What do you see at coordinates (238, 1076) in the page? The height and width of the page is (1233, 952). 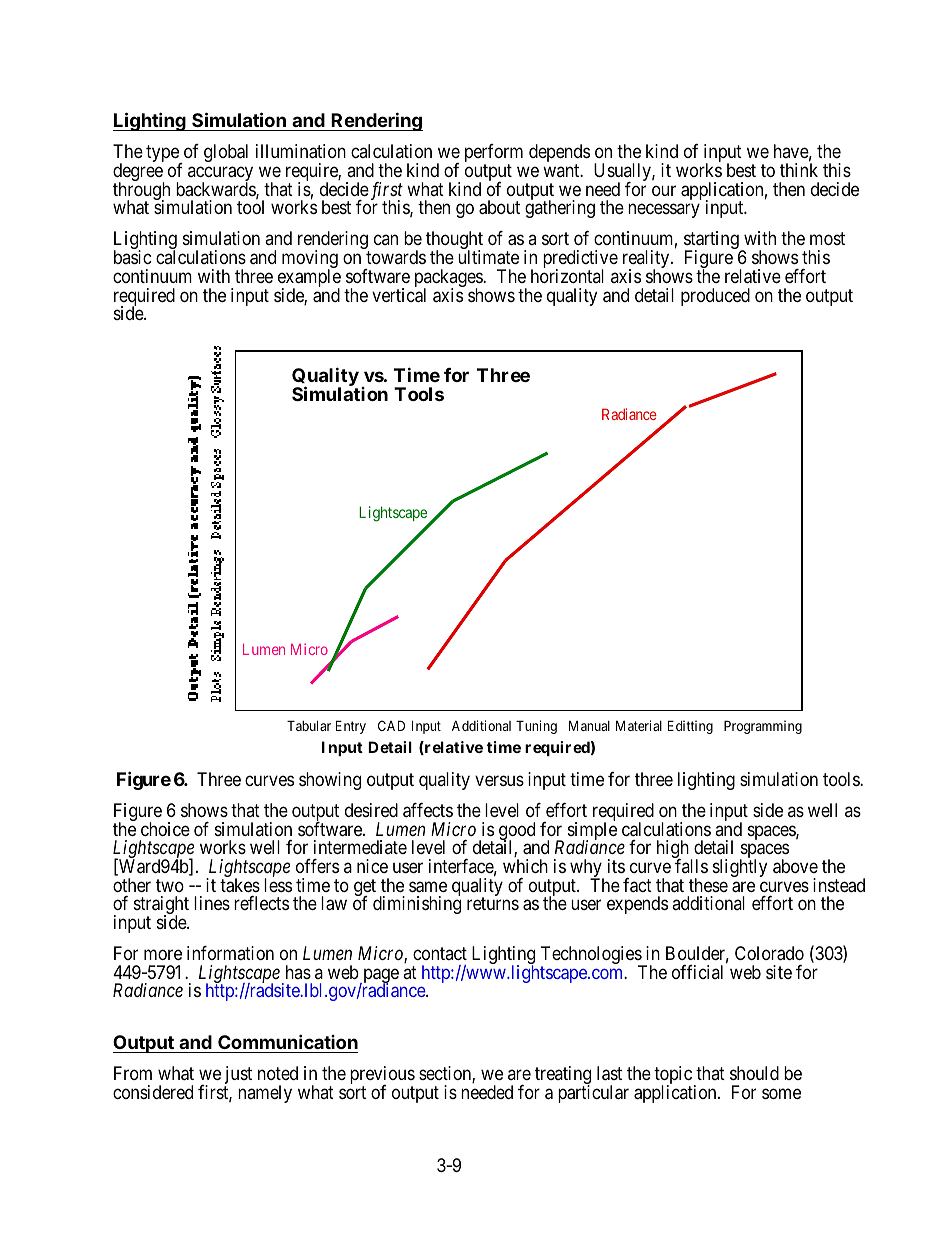 I see `just` at bounding box center [238, 1076].
